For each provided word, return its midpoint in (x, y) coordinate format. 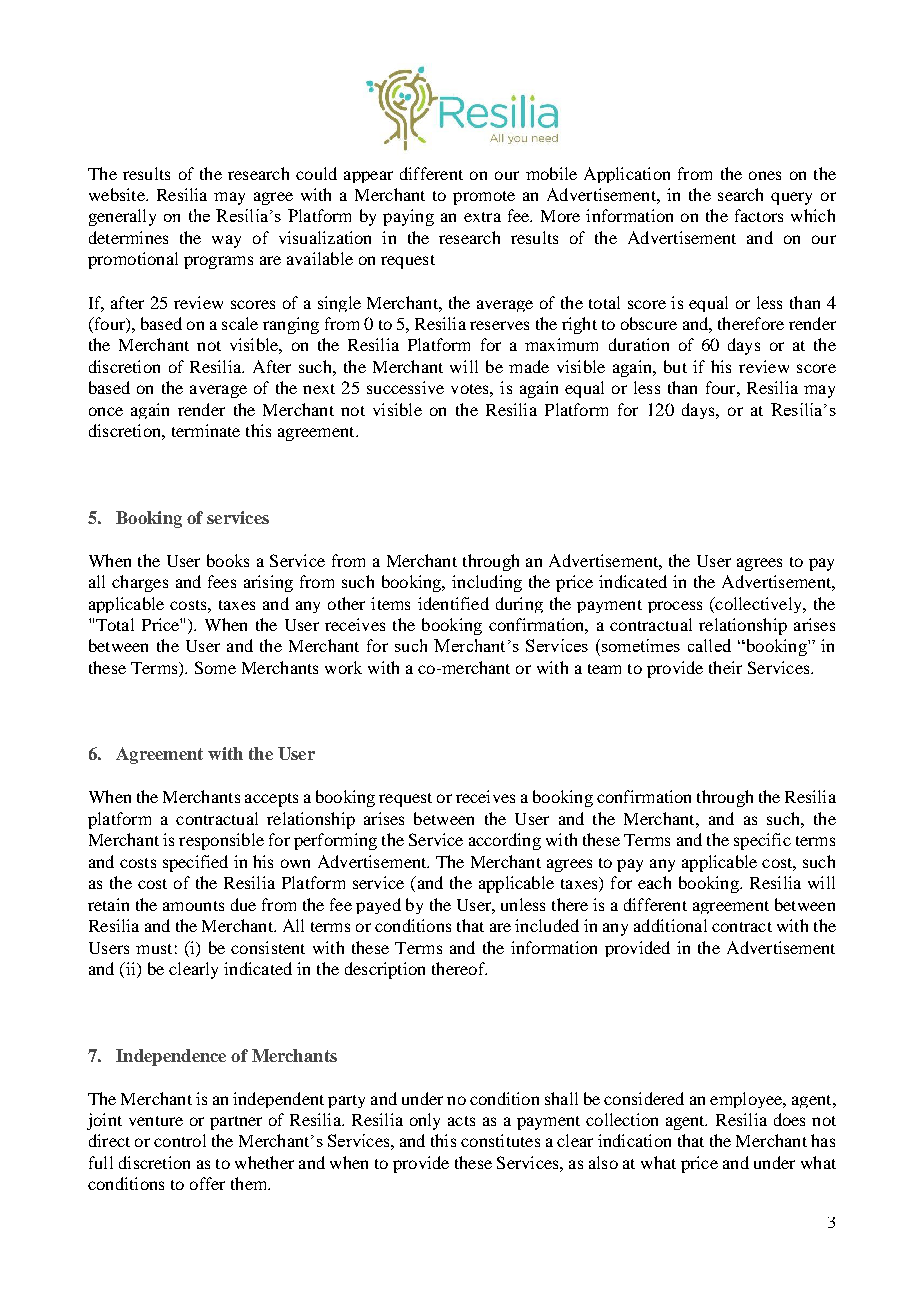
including (487, 583)
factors (759, 215)
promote (484, 198)
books (228, 560)
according (505, 841)
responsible (221, 841)
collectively (758, 605)
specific (762, 841)
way (226, 241)
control (180, 1140)
